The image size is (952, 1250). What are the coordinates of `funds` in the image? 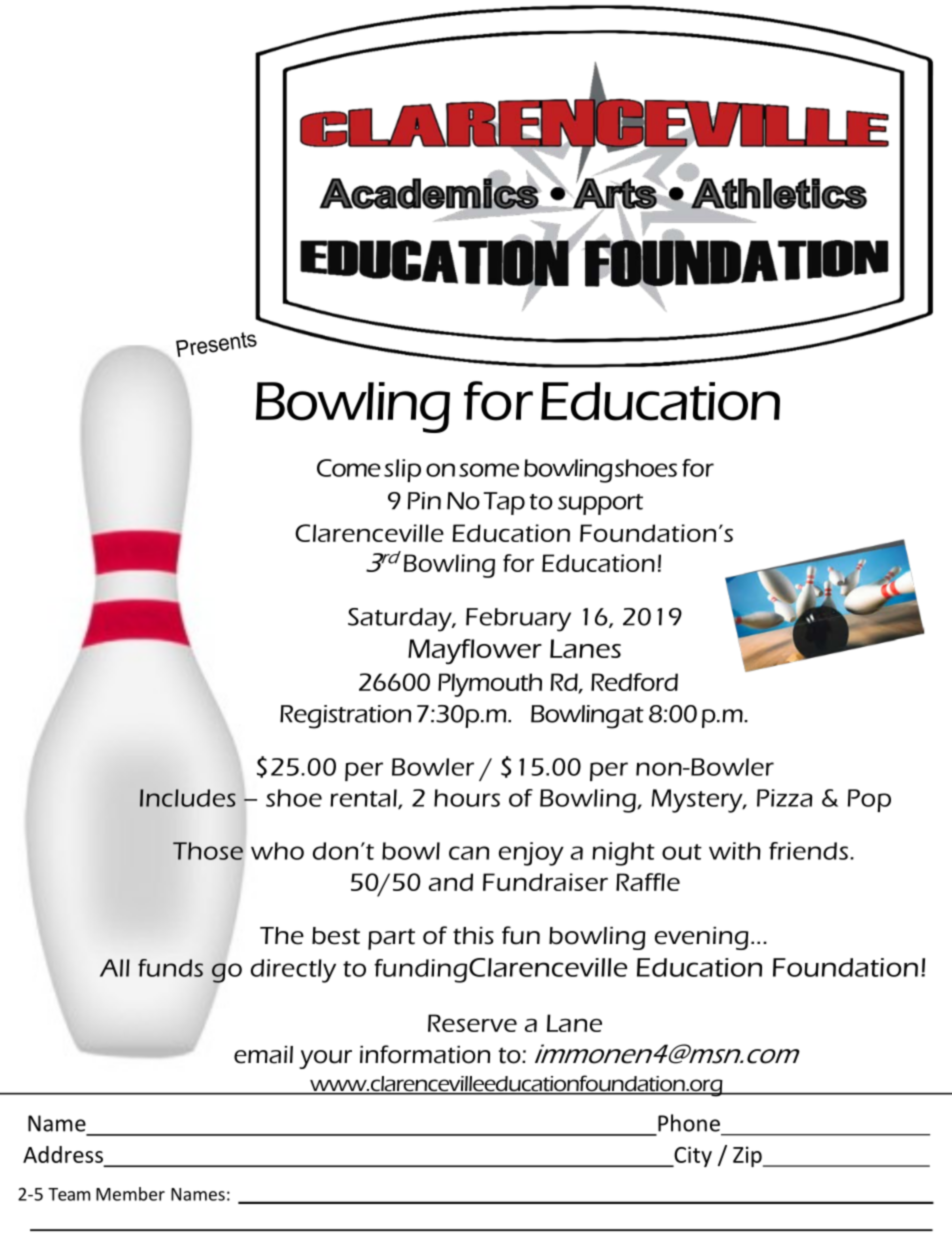 It's located at (170, 968).
